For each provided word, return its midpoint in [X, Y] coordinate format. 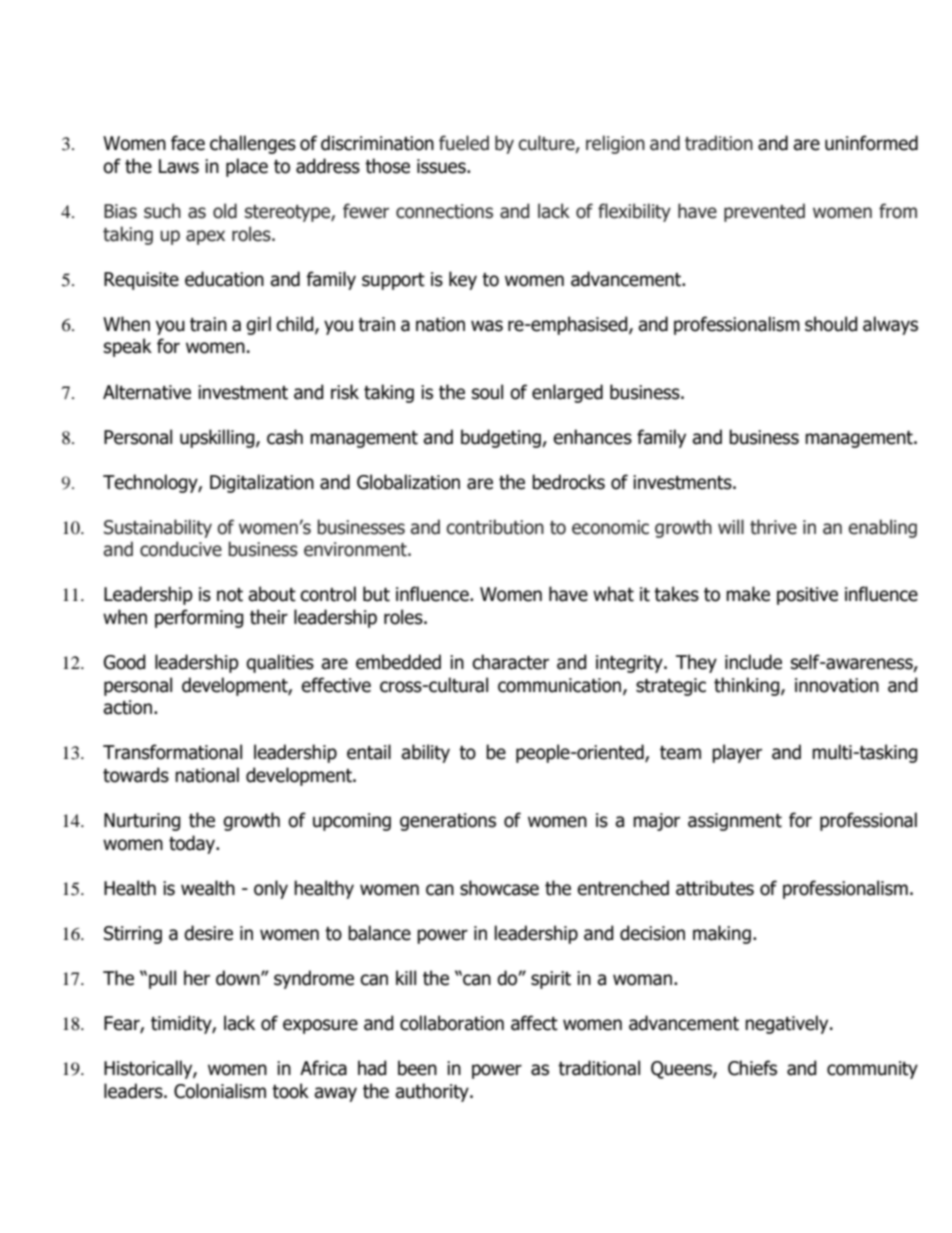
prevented [764, 212]
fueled [464, 143]
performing [199, 618]
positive [807, 596]
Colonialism [220, 1091]
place [247, 167]
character [510, 662]
